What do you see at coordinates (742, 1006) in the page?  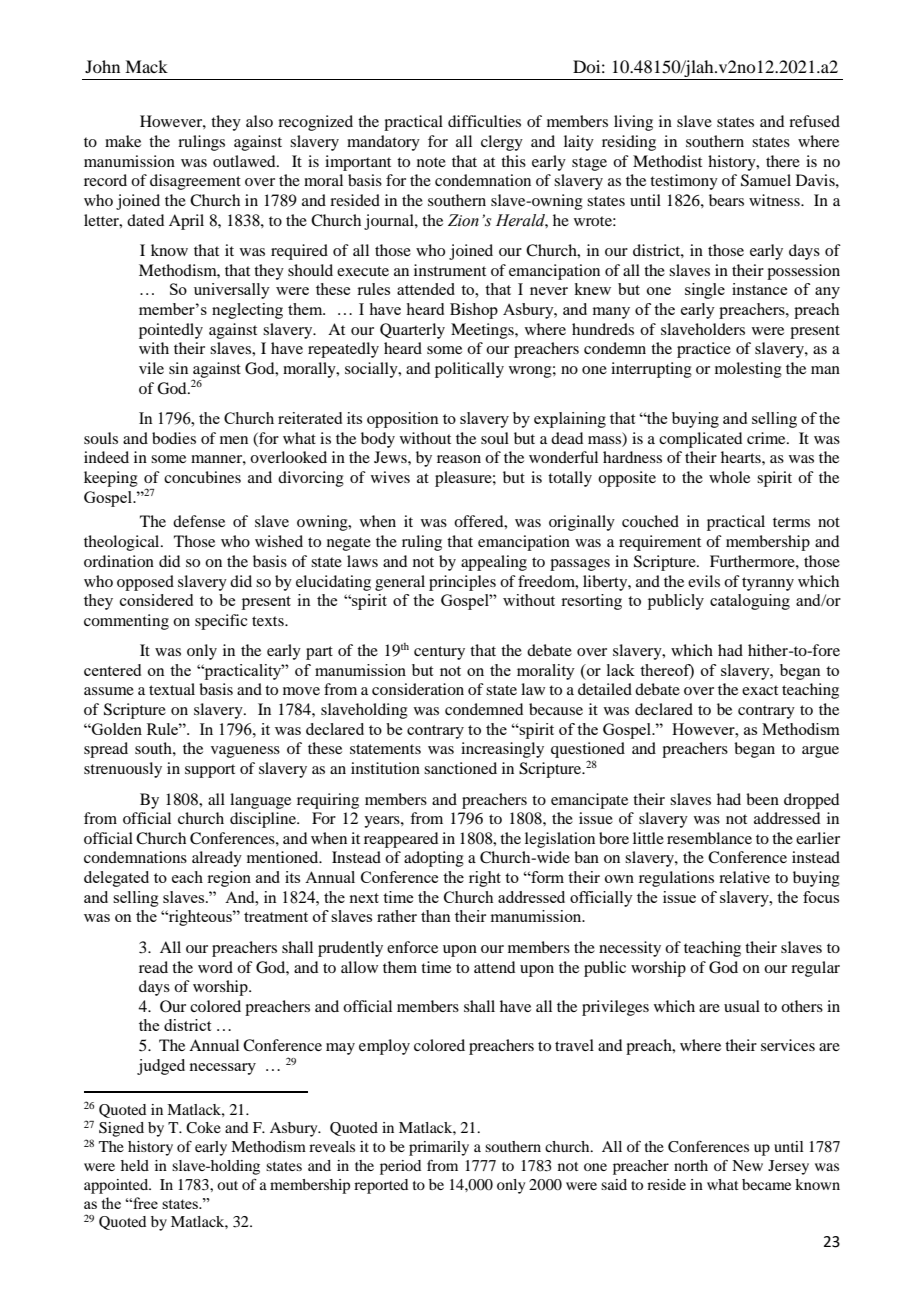 I see `usual` at bounding box center [742, 1006].
